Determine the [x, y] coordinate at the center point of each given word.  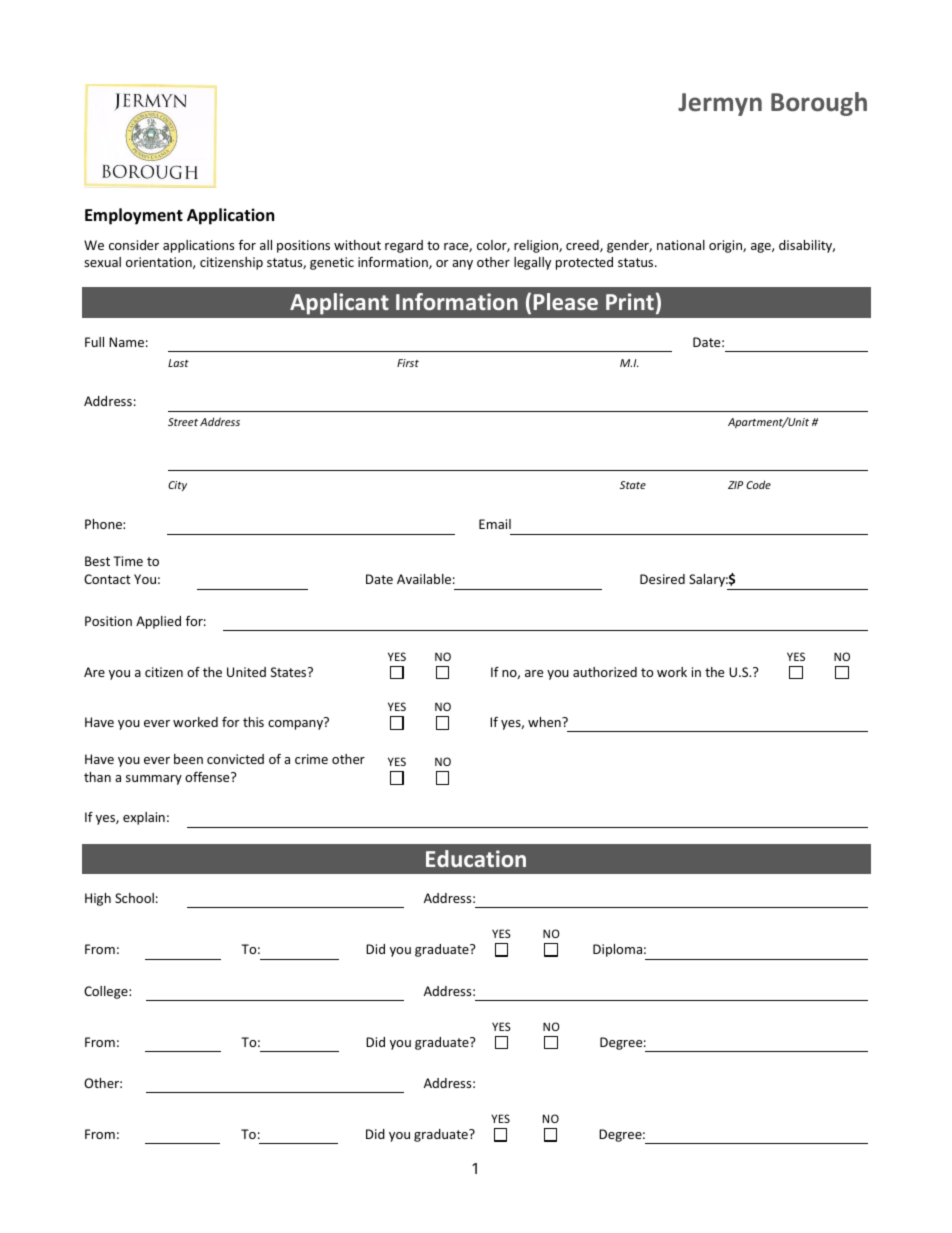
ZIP [735, 485]
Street [183, 422]
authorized [605, 672]
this [253, 722]
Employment [134, 216]
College [107, 992]
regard [404, 246]
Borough [819, 104]
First [408, 363]
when [545, 722]
